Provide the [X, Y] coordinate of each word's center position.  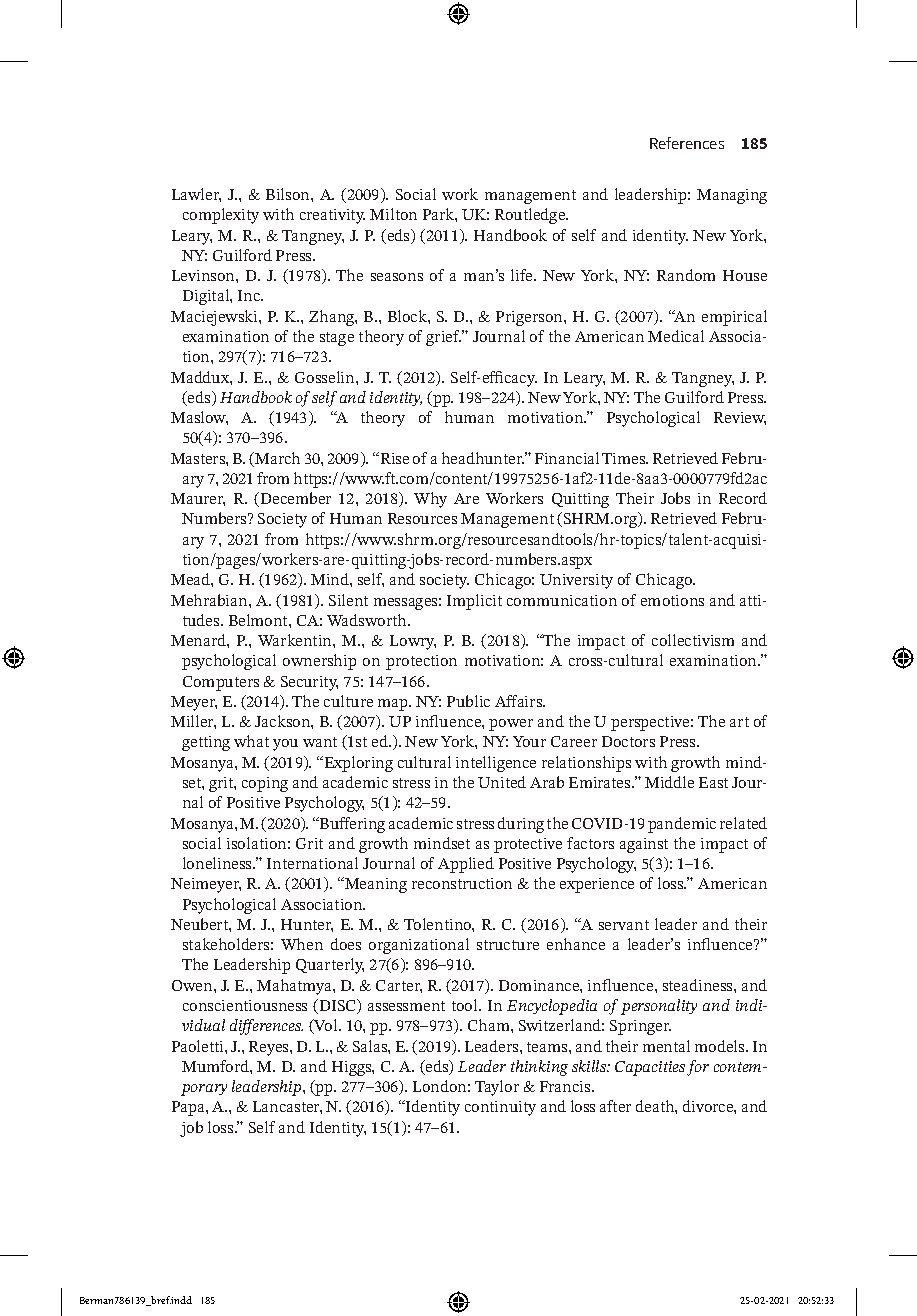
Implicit [474, 602]
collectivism [693, 640]
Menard [199, 640]
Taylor [497, 1088]
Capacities [650, 1068]
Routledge [531, 216]
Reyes [270, 1048]
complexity [221, 216]
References [687, 143]
